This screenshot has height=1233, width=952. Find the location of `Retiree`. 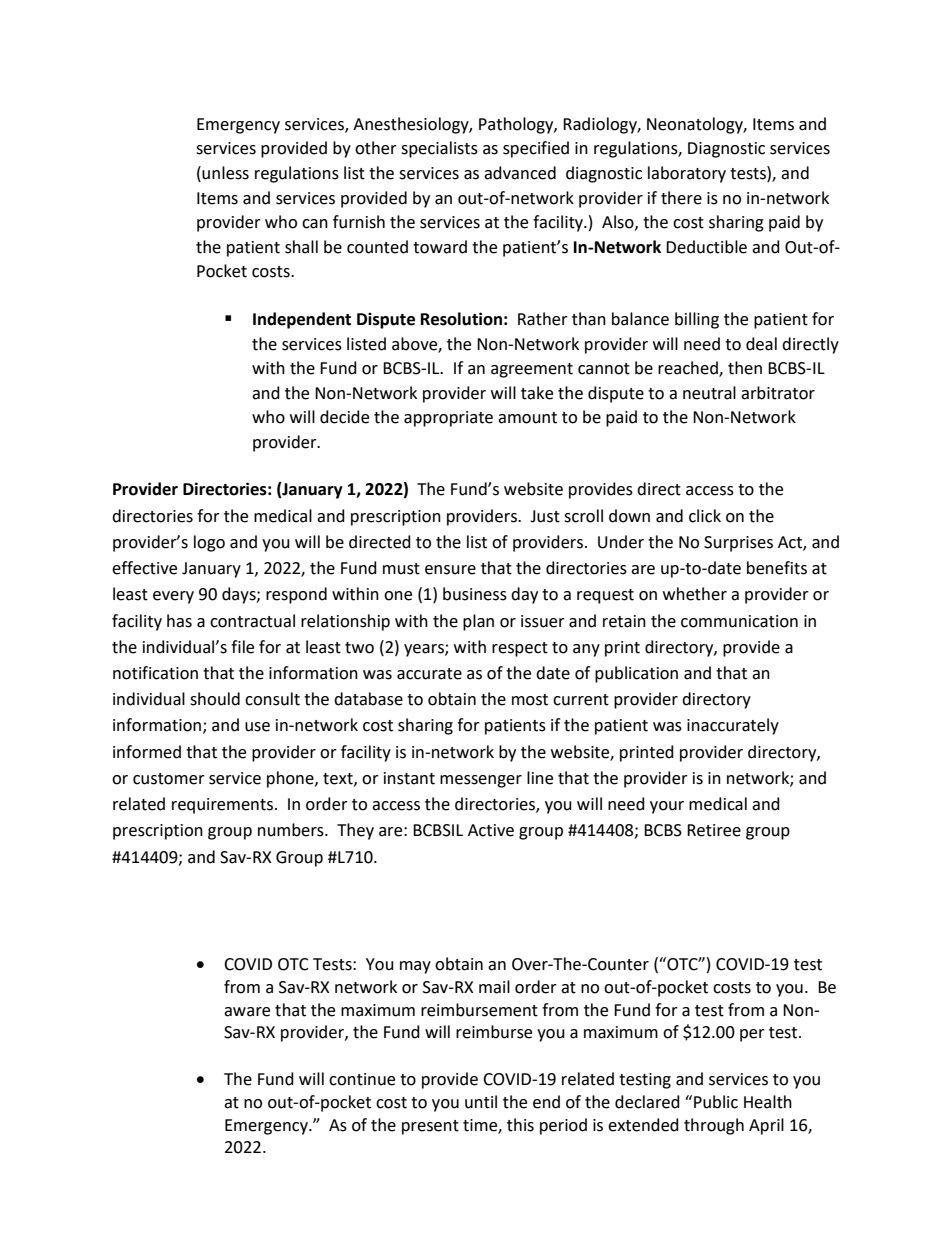

Retiree is located at coordinates (714, 830).
